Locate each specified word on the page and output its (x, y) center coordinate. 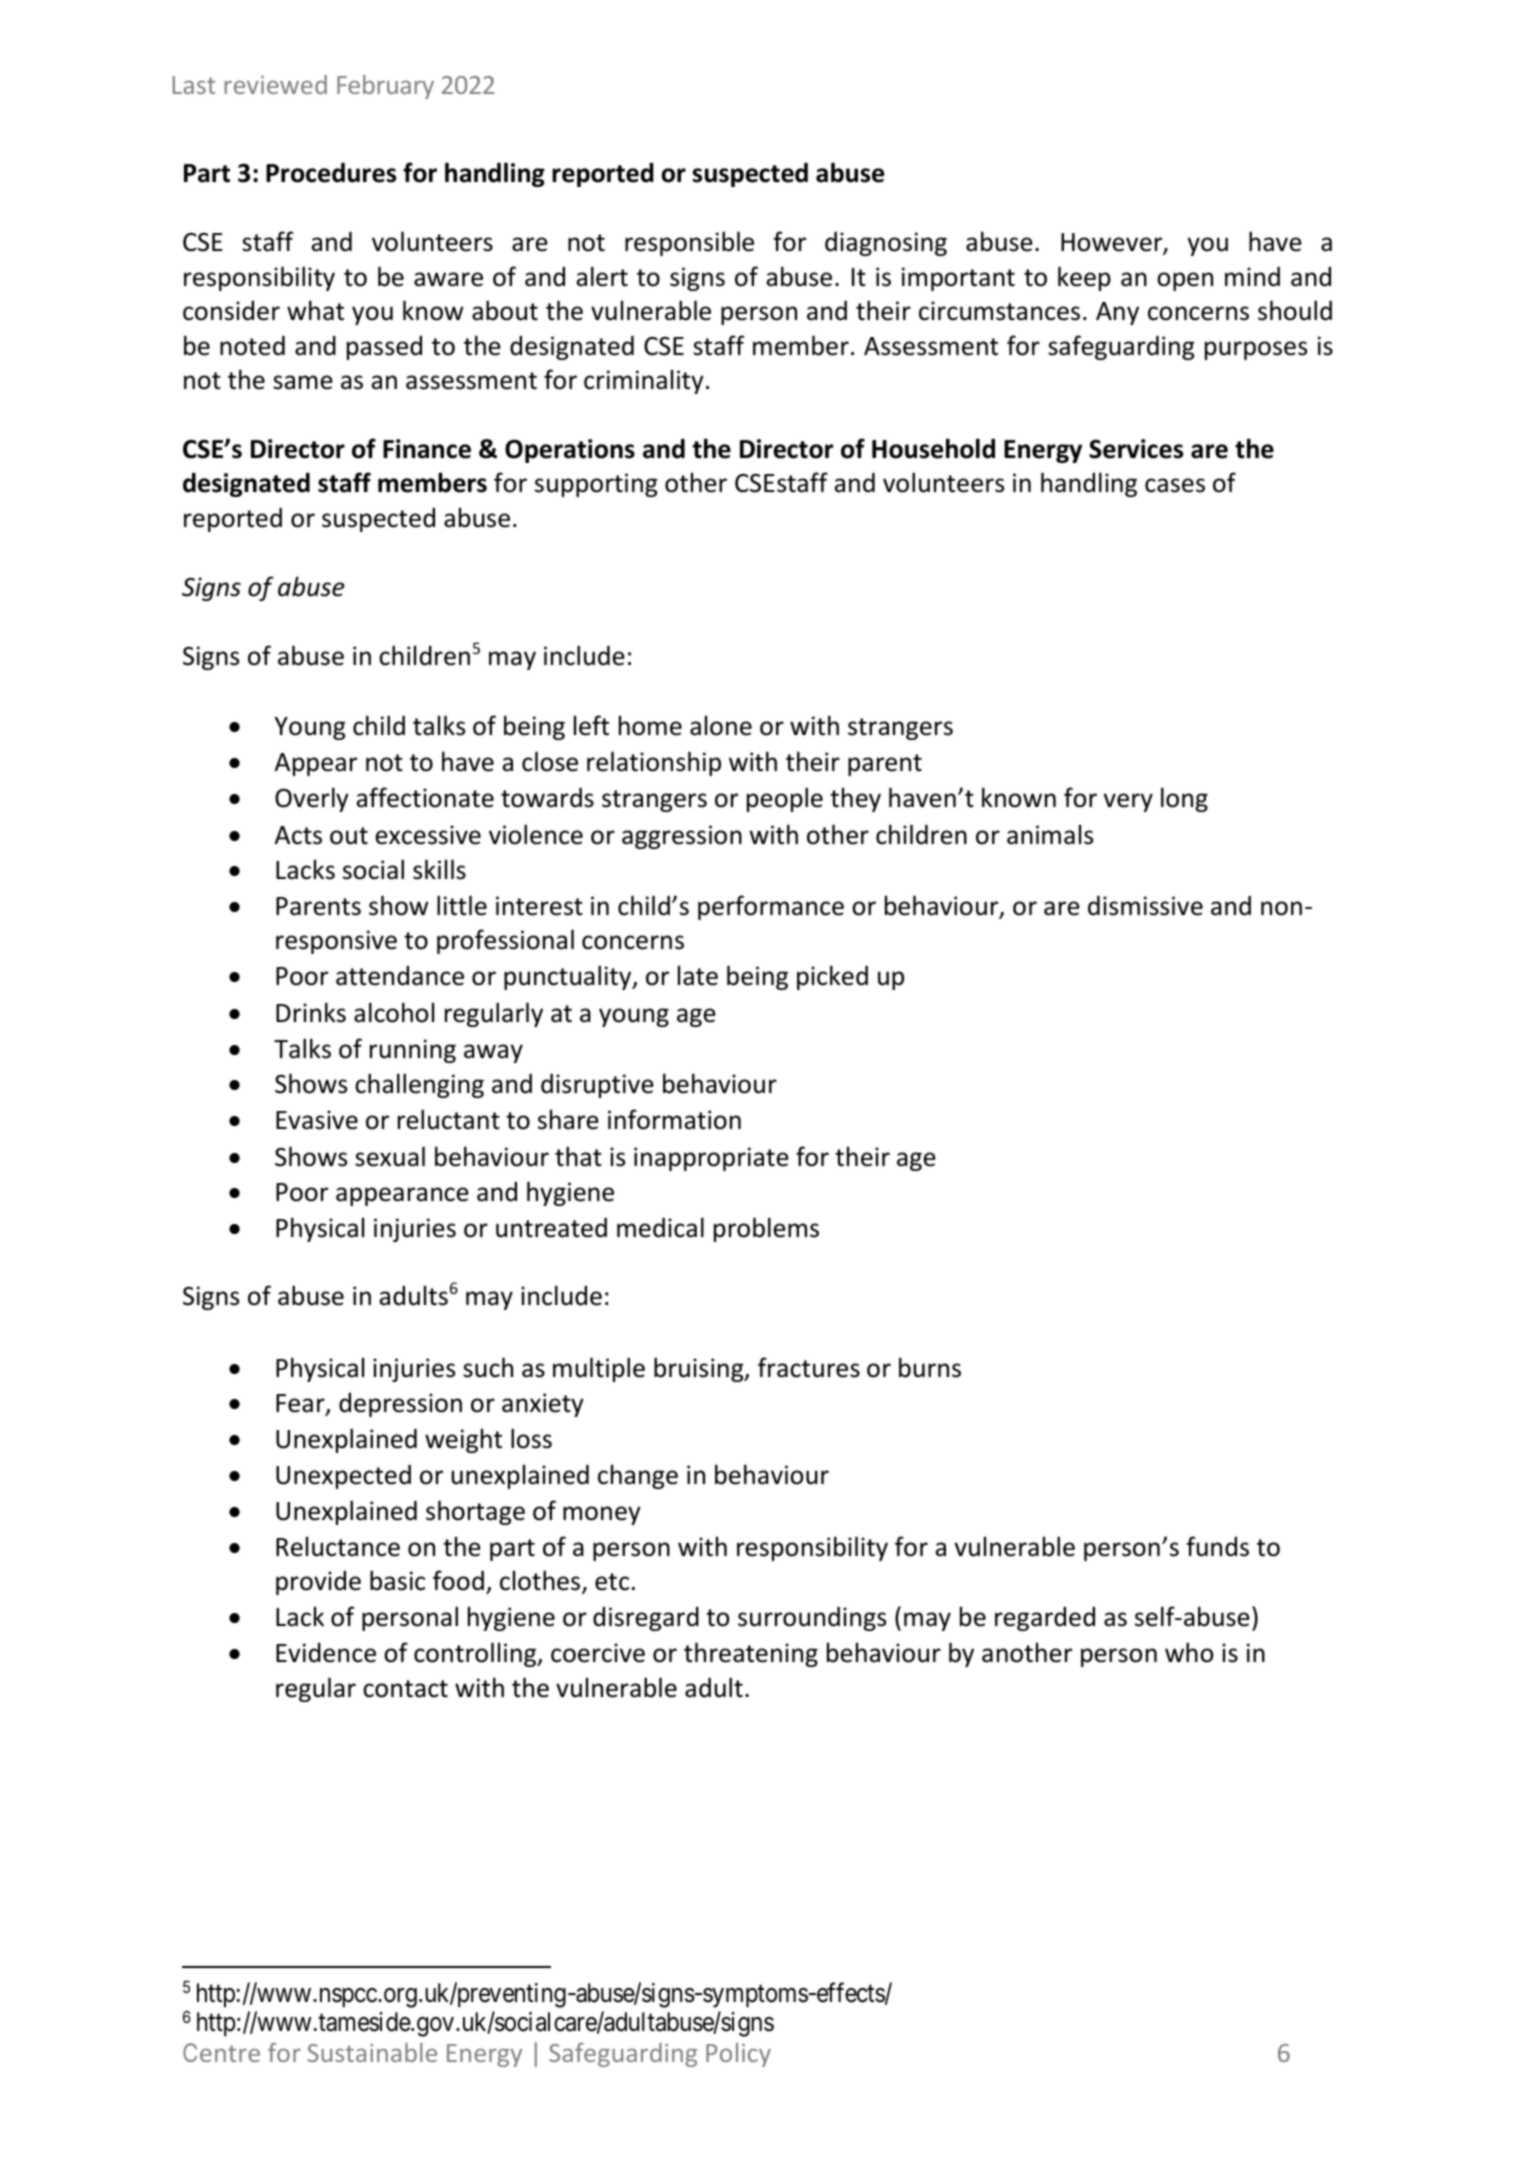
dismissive (1145, 906)
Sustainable (372, 2052)
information (674, 1119)
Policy (738, 2055)
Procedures (331, 173)
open (1185, 281)
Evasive (317, 1120)
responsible (689, 243)
